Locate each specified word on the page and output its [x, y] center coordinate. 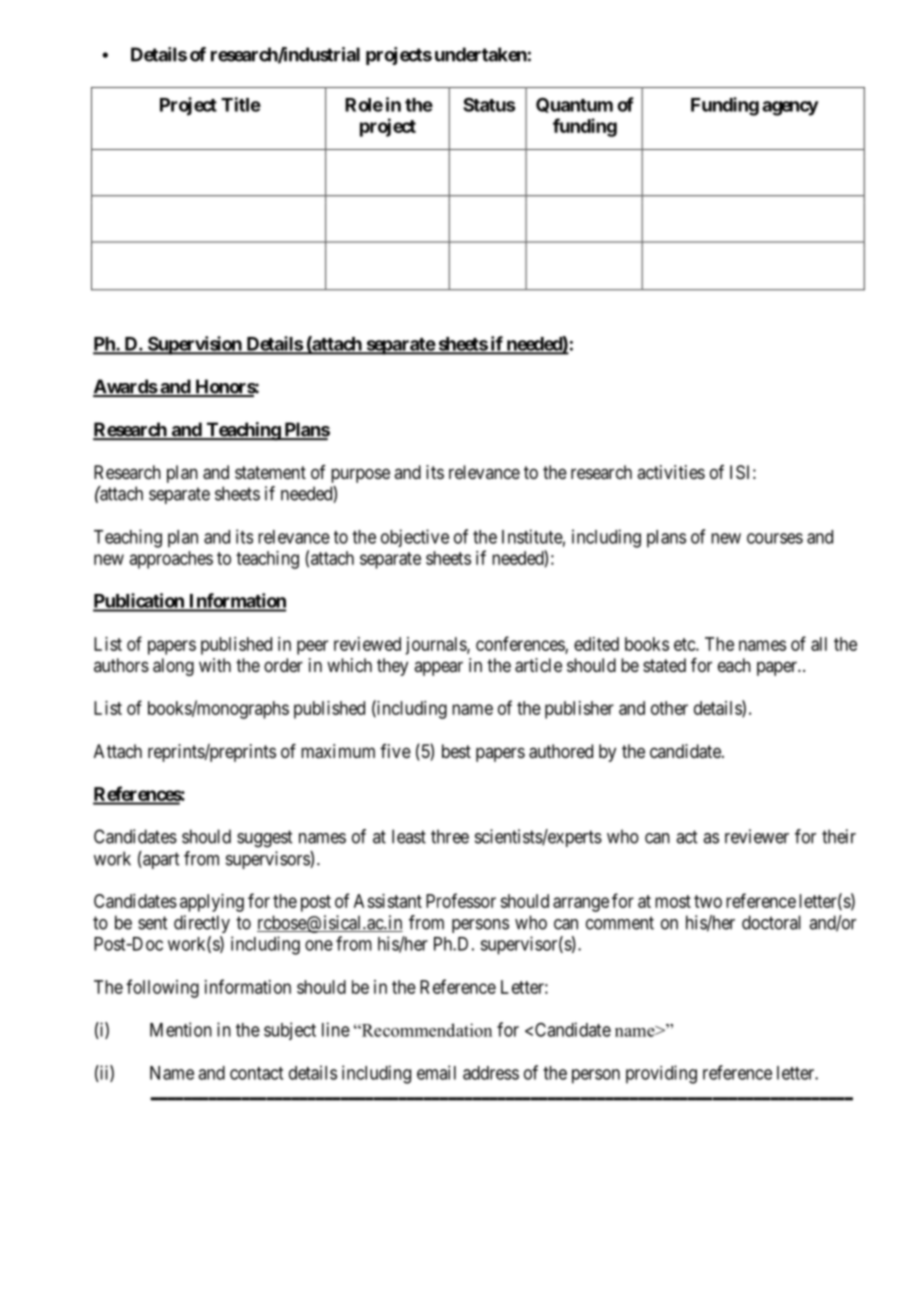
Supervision [194, 345]
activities [671, 472]
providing [661, 1074]
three [450, 836]
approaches [171, 560]
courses [775, 538]
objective [415, 538]
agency [790, 108]
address [491, 1073]
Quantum [574, 105]
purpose [360, 475]
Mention [181, 1029]
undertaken [481, 54]
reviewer [757, 836]
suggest [264, 839]
